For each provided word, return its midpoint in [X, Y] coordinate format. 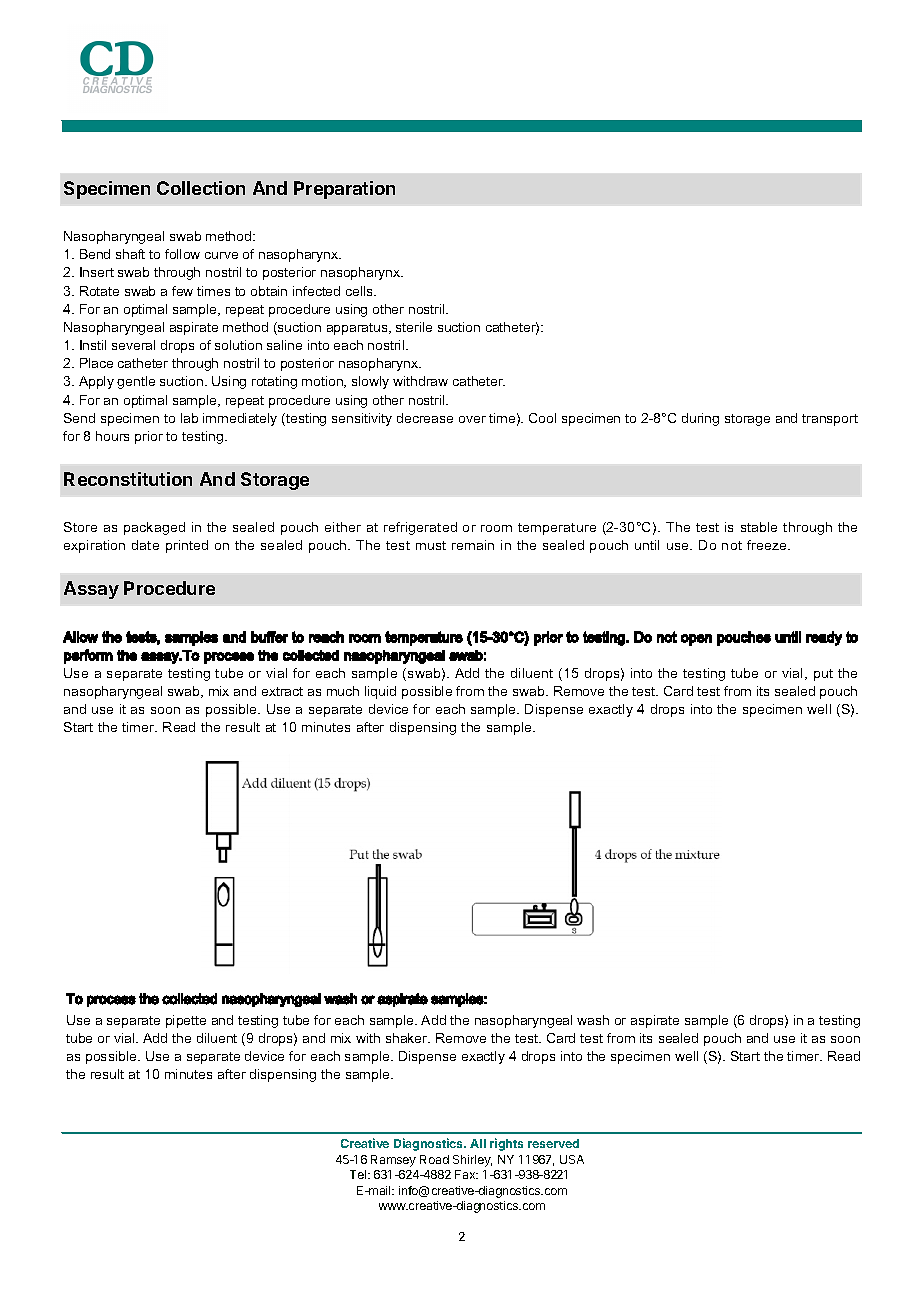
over [472, 419]
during [700, 419]
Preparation [344, 190]
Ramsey [393, 1161]
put [823, 675]
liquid [380, 692]
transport [830, 420]
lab [189, 418]
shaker [408, 1038]
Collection [201, 188]
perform [88, 656]
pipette [186, 1021]
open [696, 640]
